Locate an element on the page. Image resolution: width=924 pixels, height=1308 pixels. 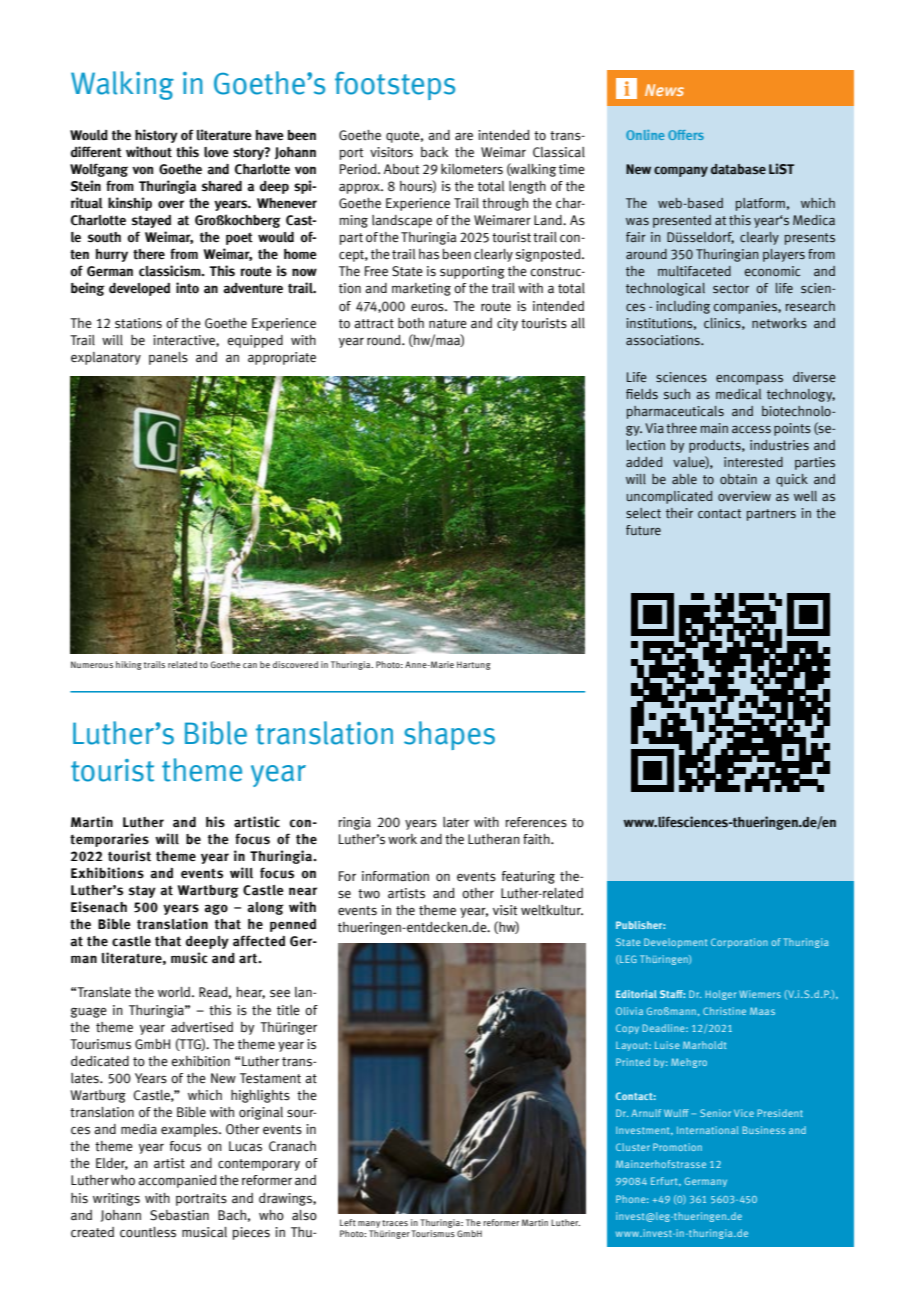
hiking is located at coordinates (129, 665).
